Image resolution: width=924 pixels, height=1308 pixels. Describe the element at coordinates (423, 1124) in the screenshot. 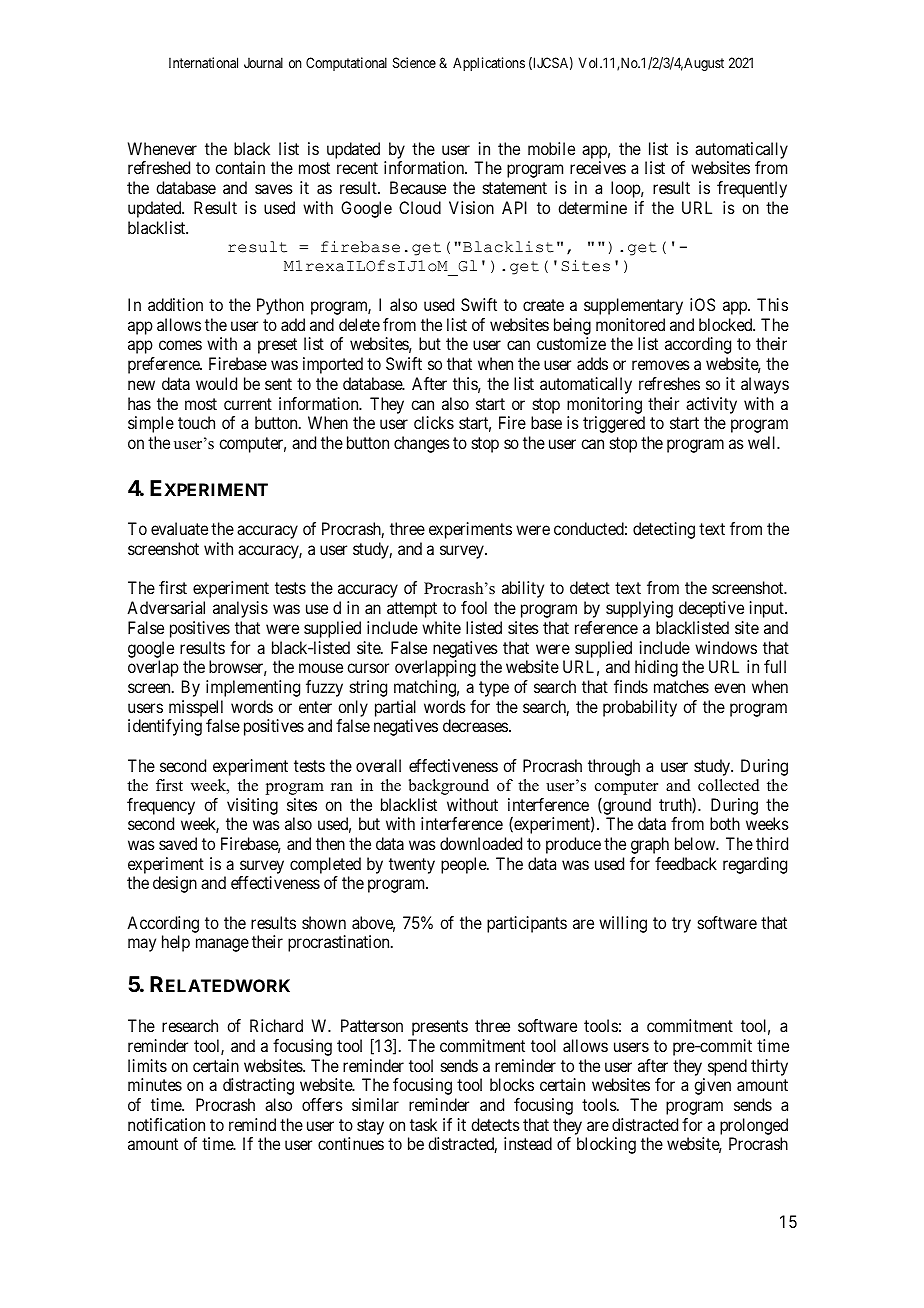

I see `task` at that location.
